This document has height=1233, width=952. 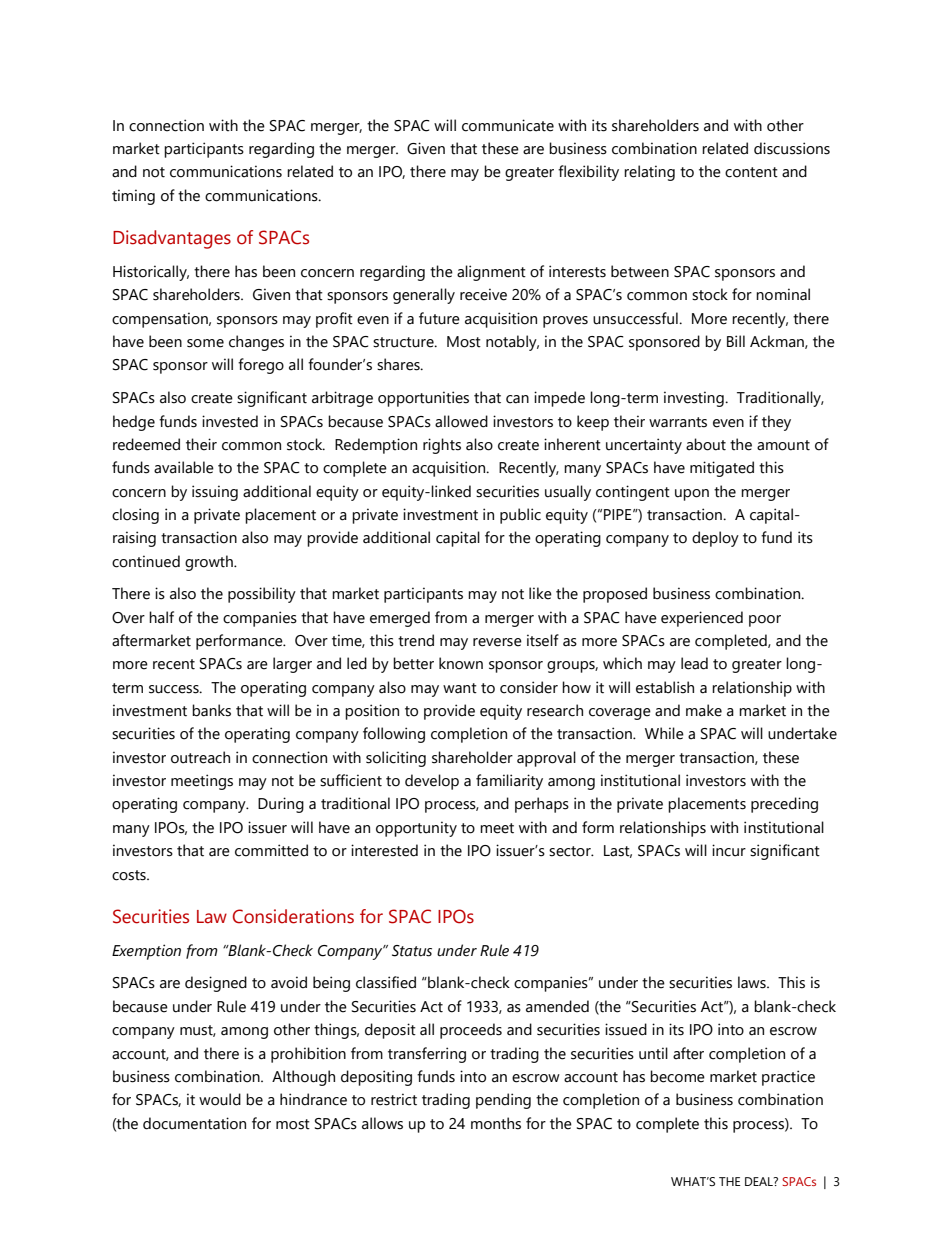 What do you see at coordinates (751, 172) in the document?
I see `content` at bounding box center [751, 172].
